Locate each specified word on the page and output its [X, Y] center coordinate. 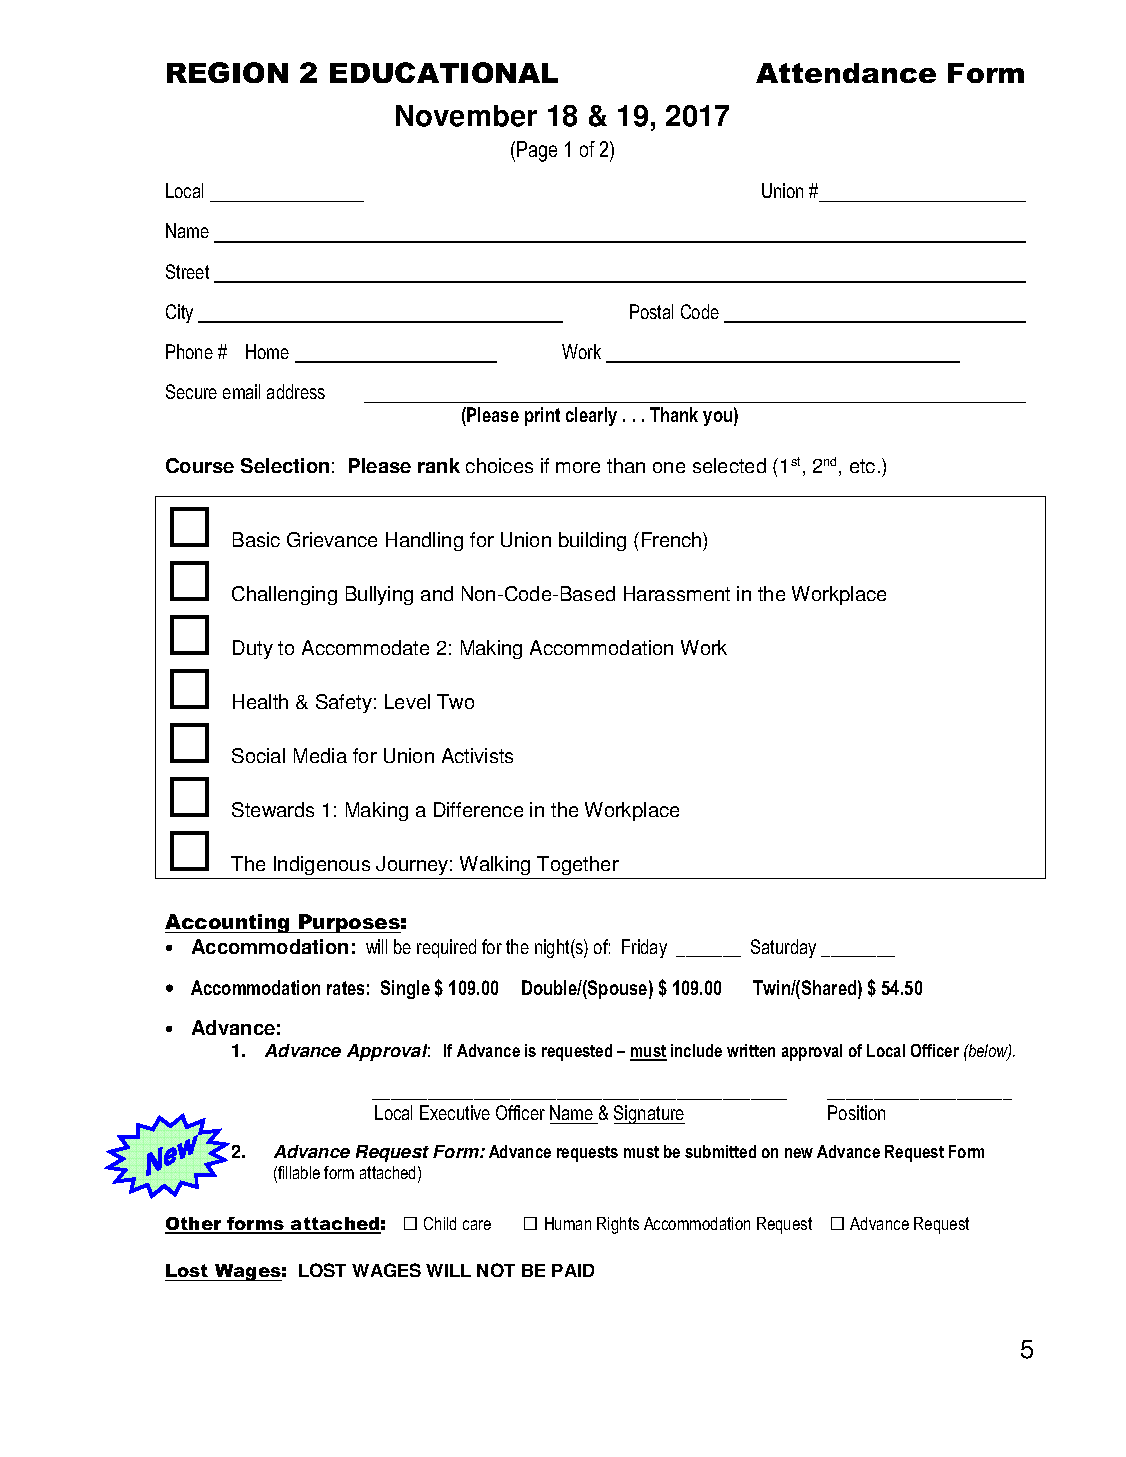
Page [537, 151]
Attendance [846, 73]
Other [194, 1225]
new [799, 1153]
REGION [227, 72]
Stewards [273, 809]
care [477, 1225]
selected [729, 465]
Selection [285, 465]
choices [499, 465]
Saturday [783, 948]
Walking [495, 865]
